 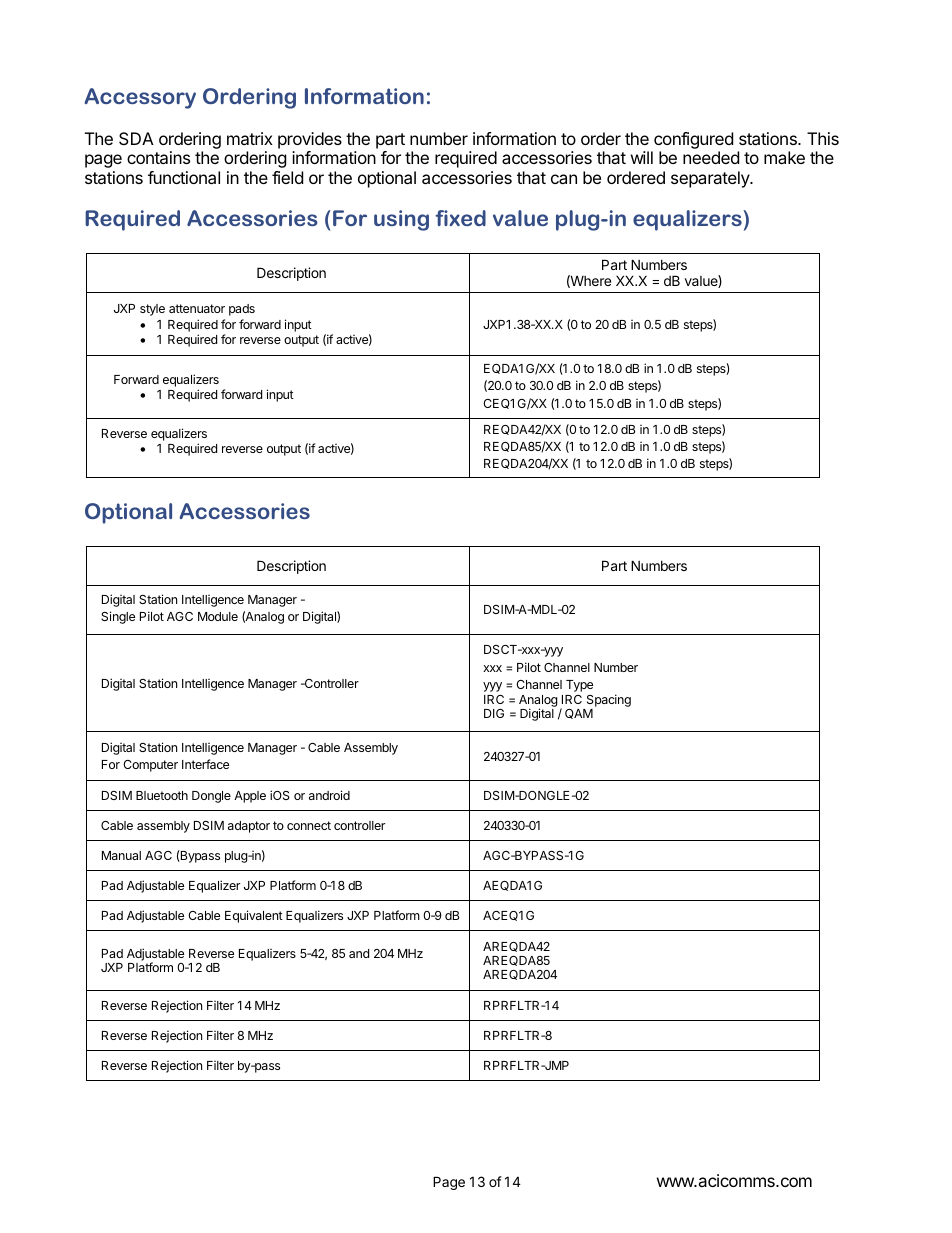 I want to click on Equivalent, so click(x=254, y=916).
